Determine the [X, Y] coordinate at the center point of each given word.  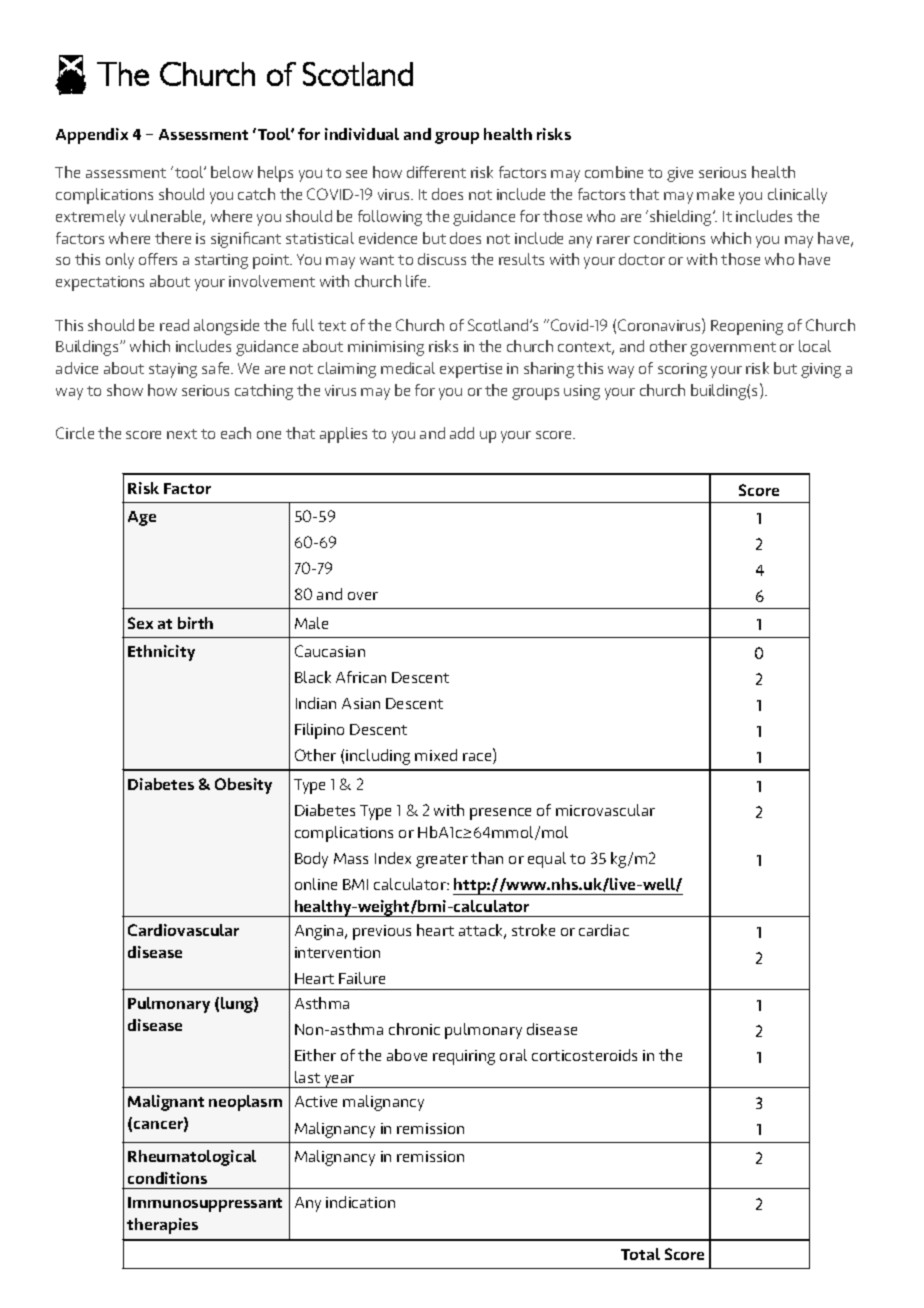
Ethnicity [161, 653]
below [232, 172]
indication [360, 1202]
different [436, 172]
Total [640, 1254]
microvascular [605, 810]
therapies [162, 1226]
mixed [436, 755]
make [715, 194]
